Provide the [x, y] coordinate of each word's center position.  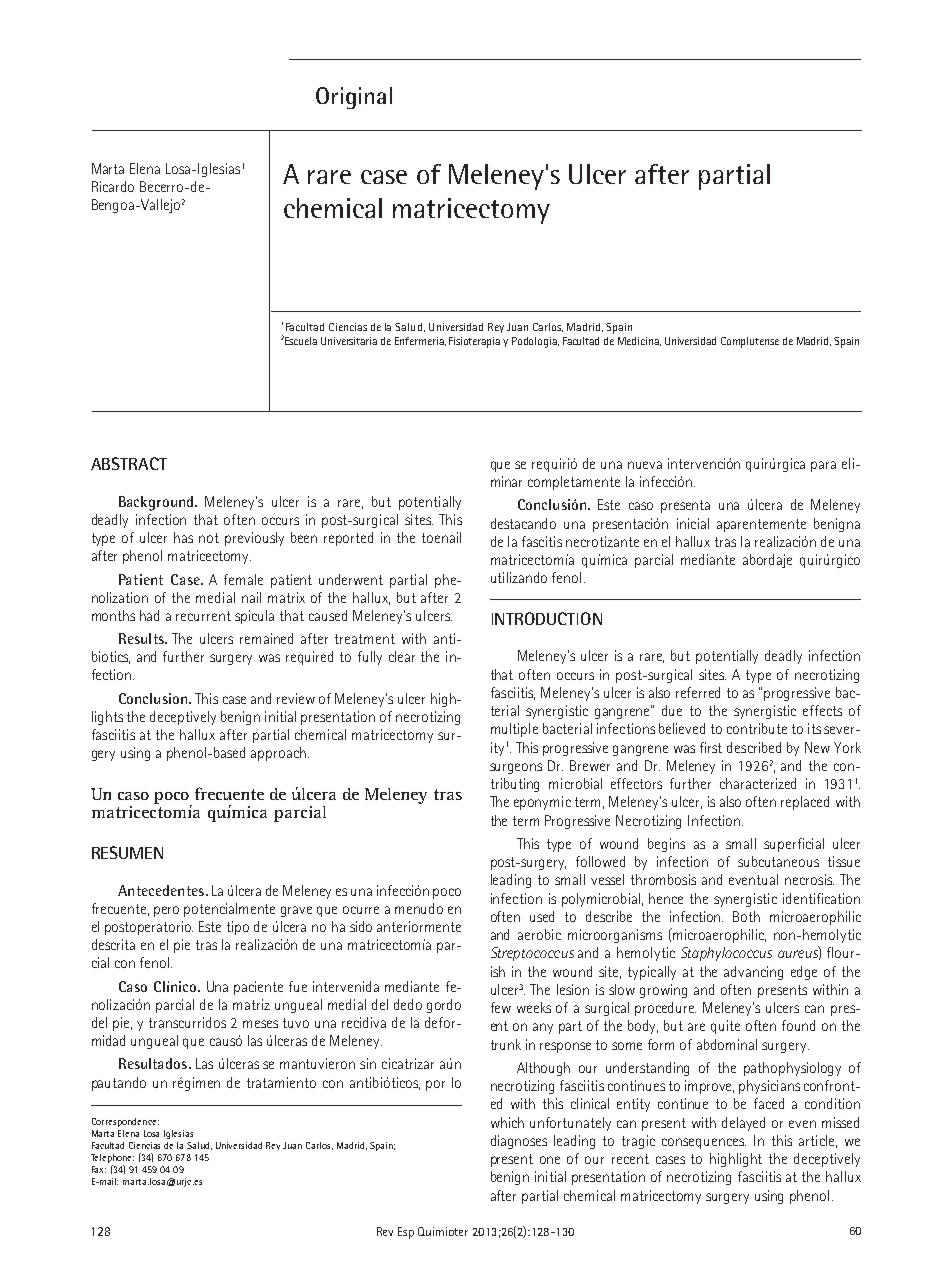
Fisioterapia [474, 342]
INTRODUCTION [547, 618]
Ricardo [113, 186]
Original [354, 98]
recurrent [203, 616]
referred [698, 692]
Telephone [112, 1160]
